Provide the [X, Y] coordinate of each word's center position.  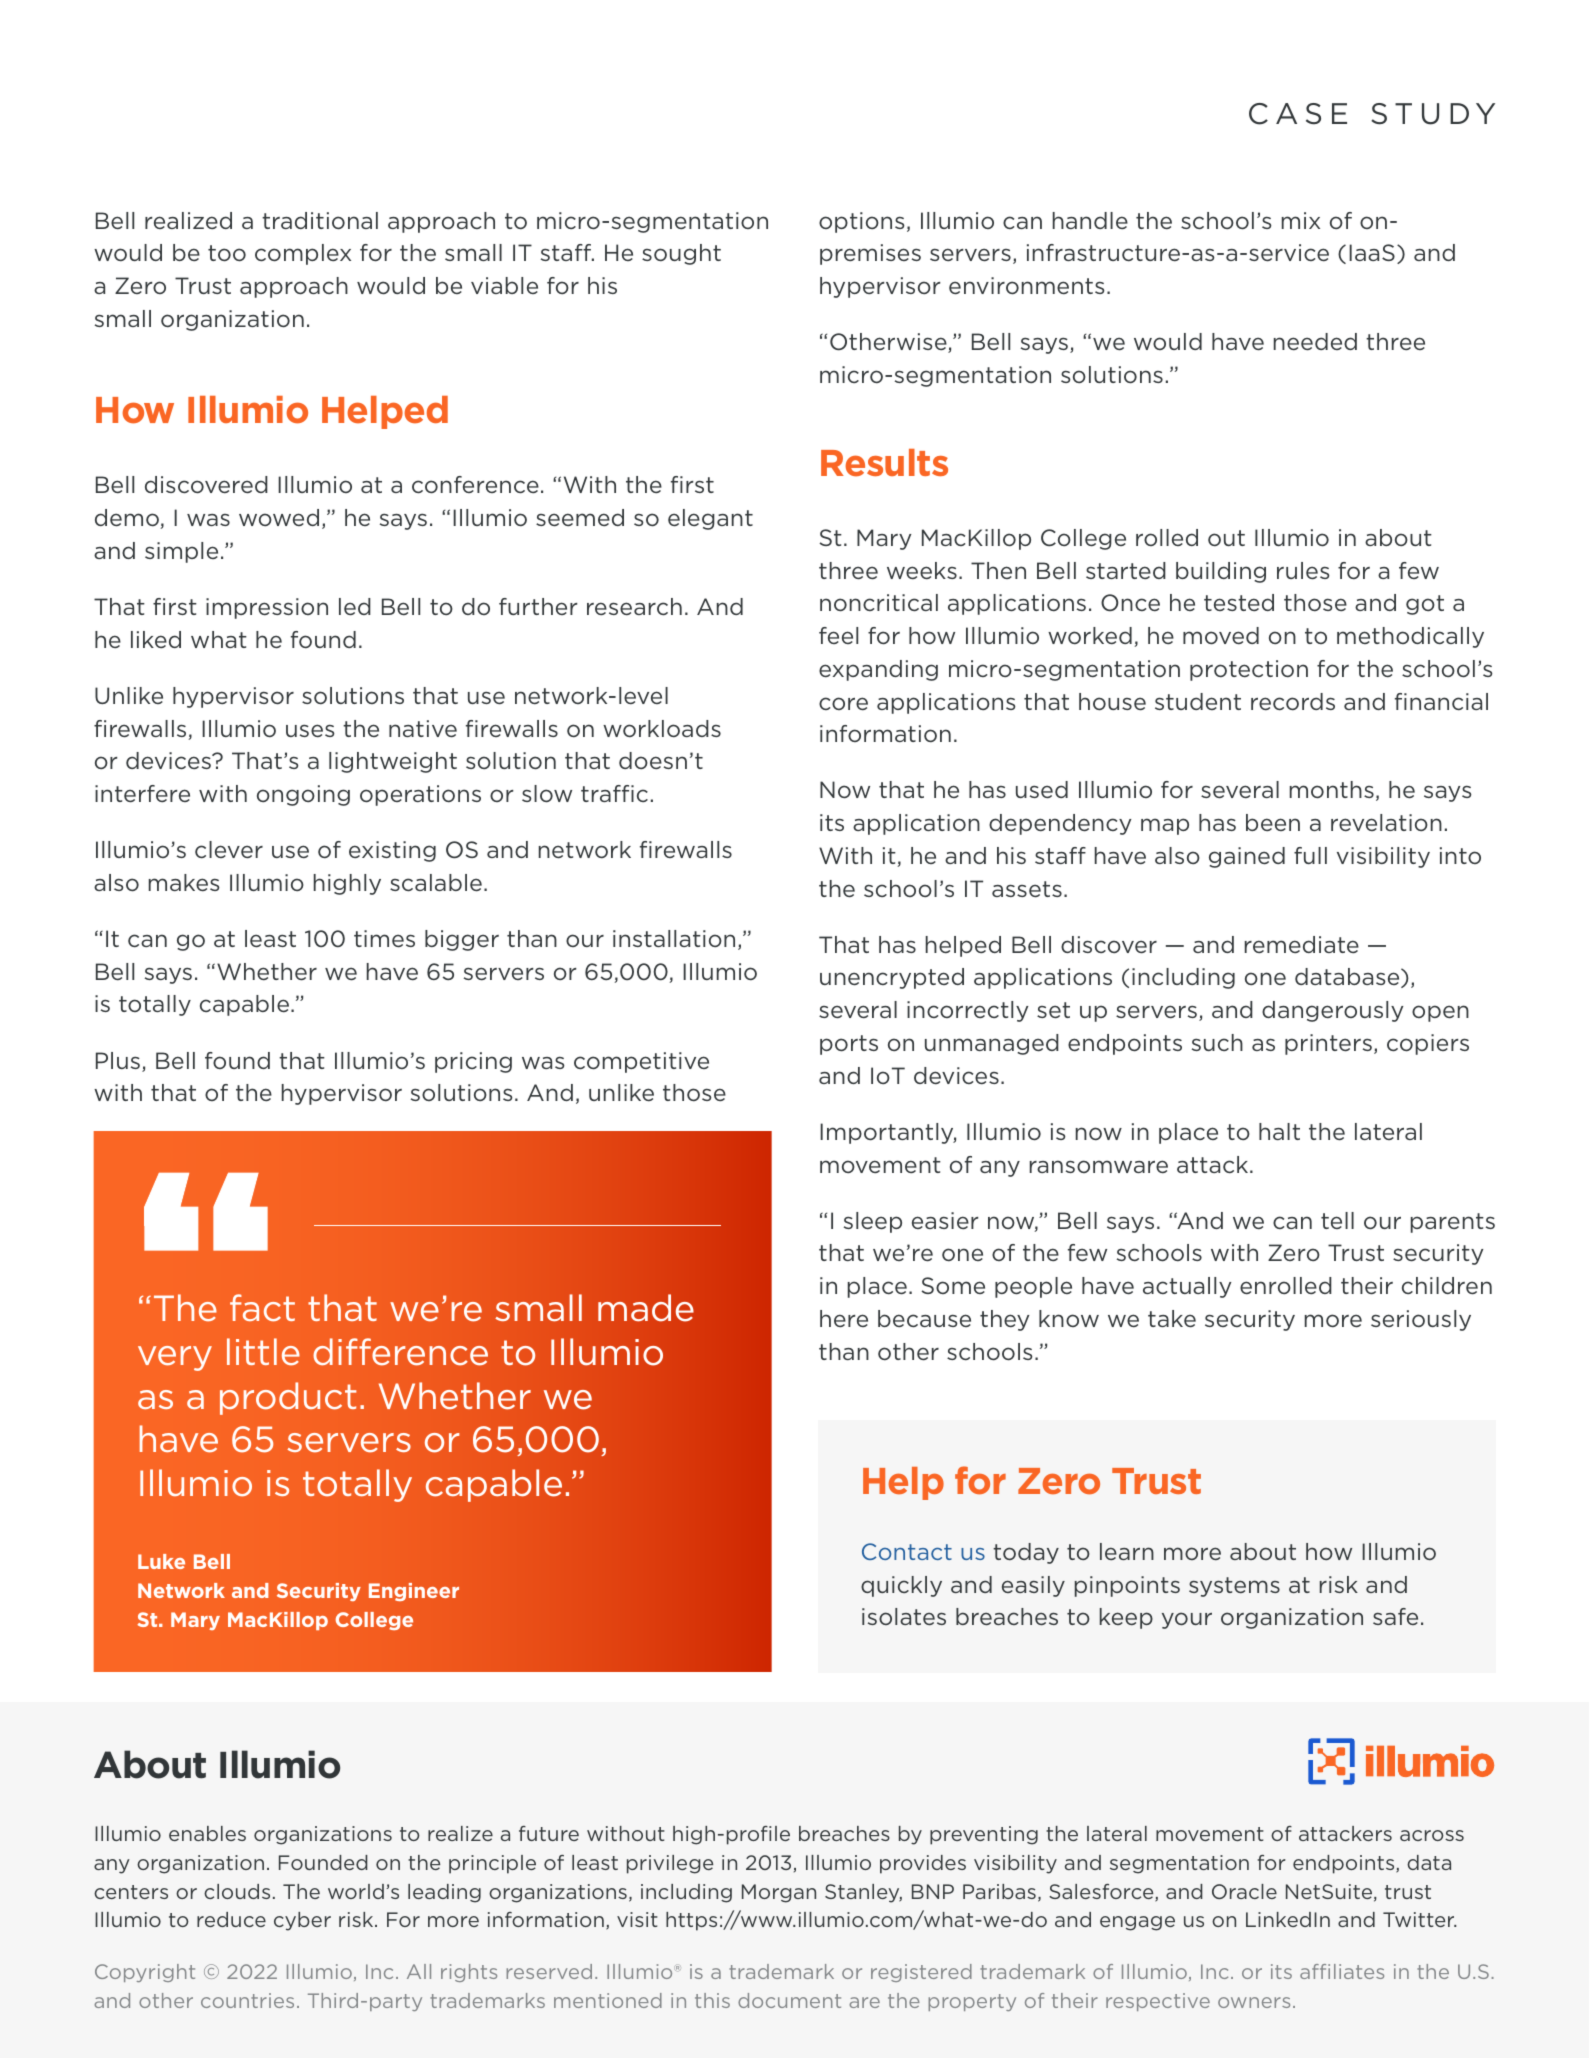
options [862, 222]
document [789, 2000]
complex [303, 254]
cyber [302, 1921]
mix [1301, 220]
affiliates [1342, 1971]
